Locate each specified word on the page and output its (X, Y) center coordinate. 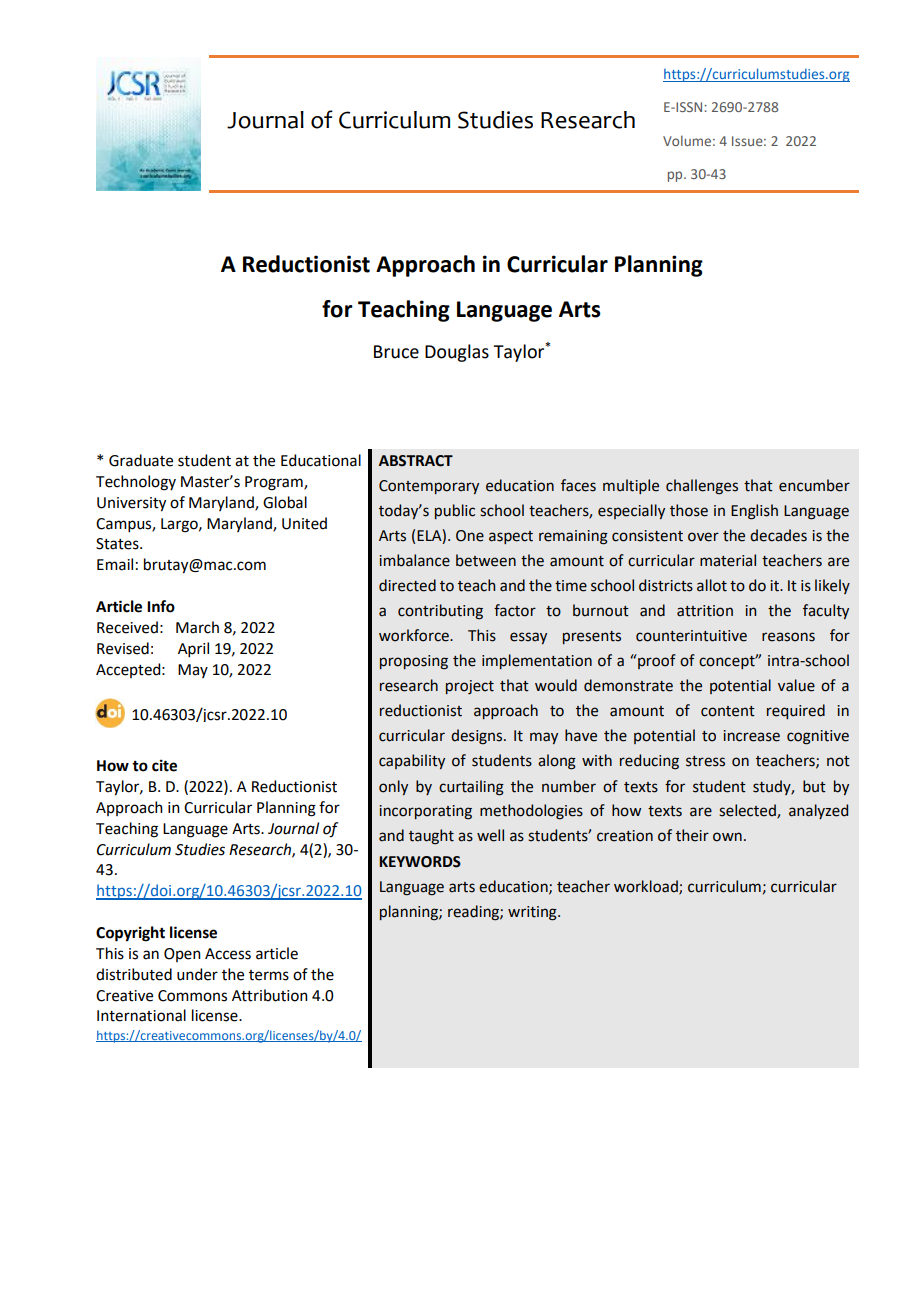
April (193, 649)
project (470, 687)
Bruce (396, 352)
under (197, 974)
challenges (702, 487)
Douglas (457, 353)
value (796, 685)
